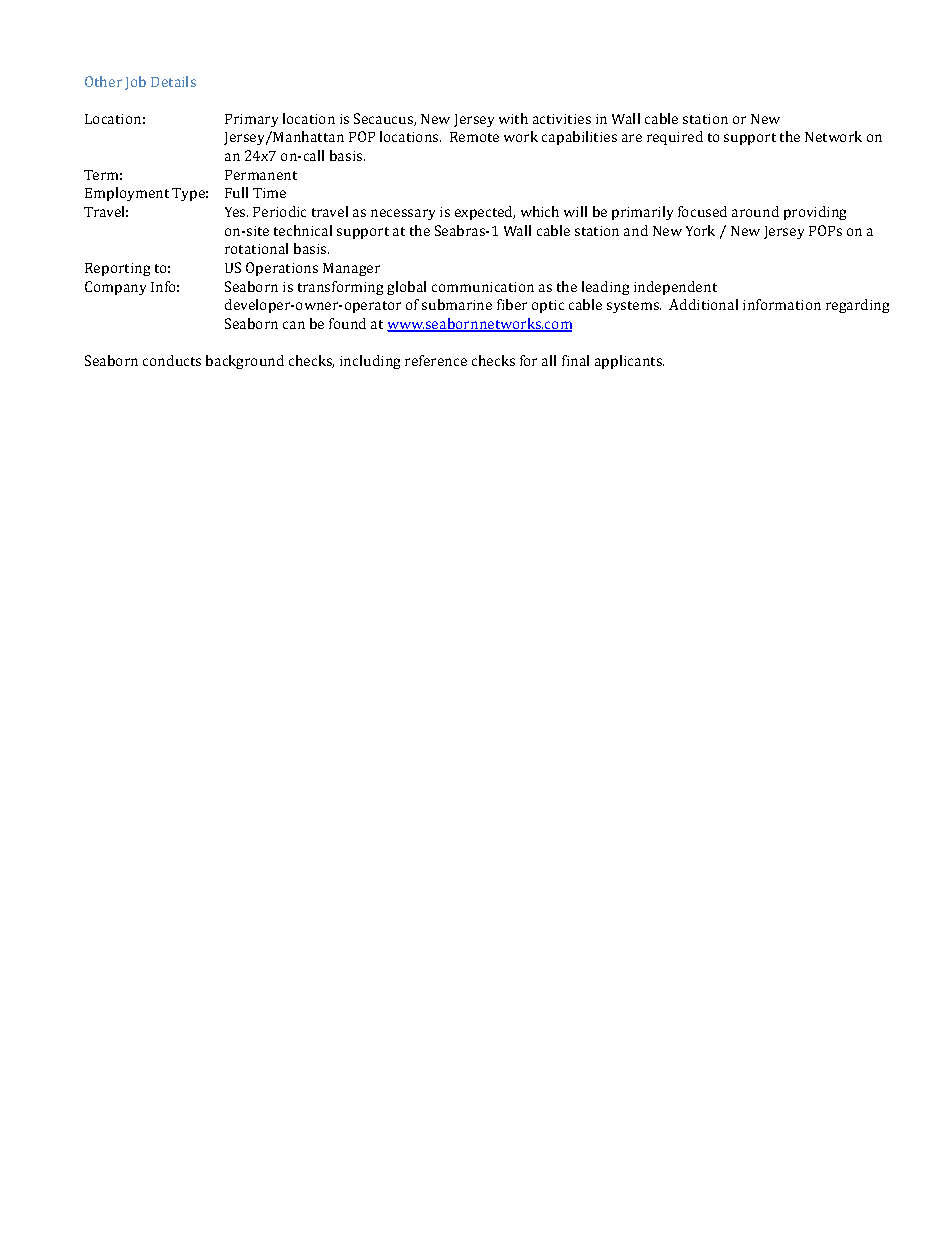  What do you see at coordinates (485, 213) in the screenshot?
I see `expected` at bounding box center [485, 213].
